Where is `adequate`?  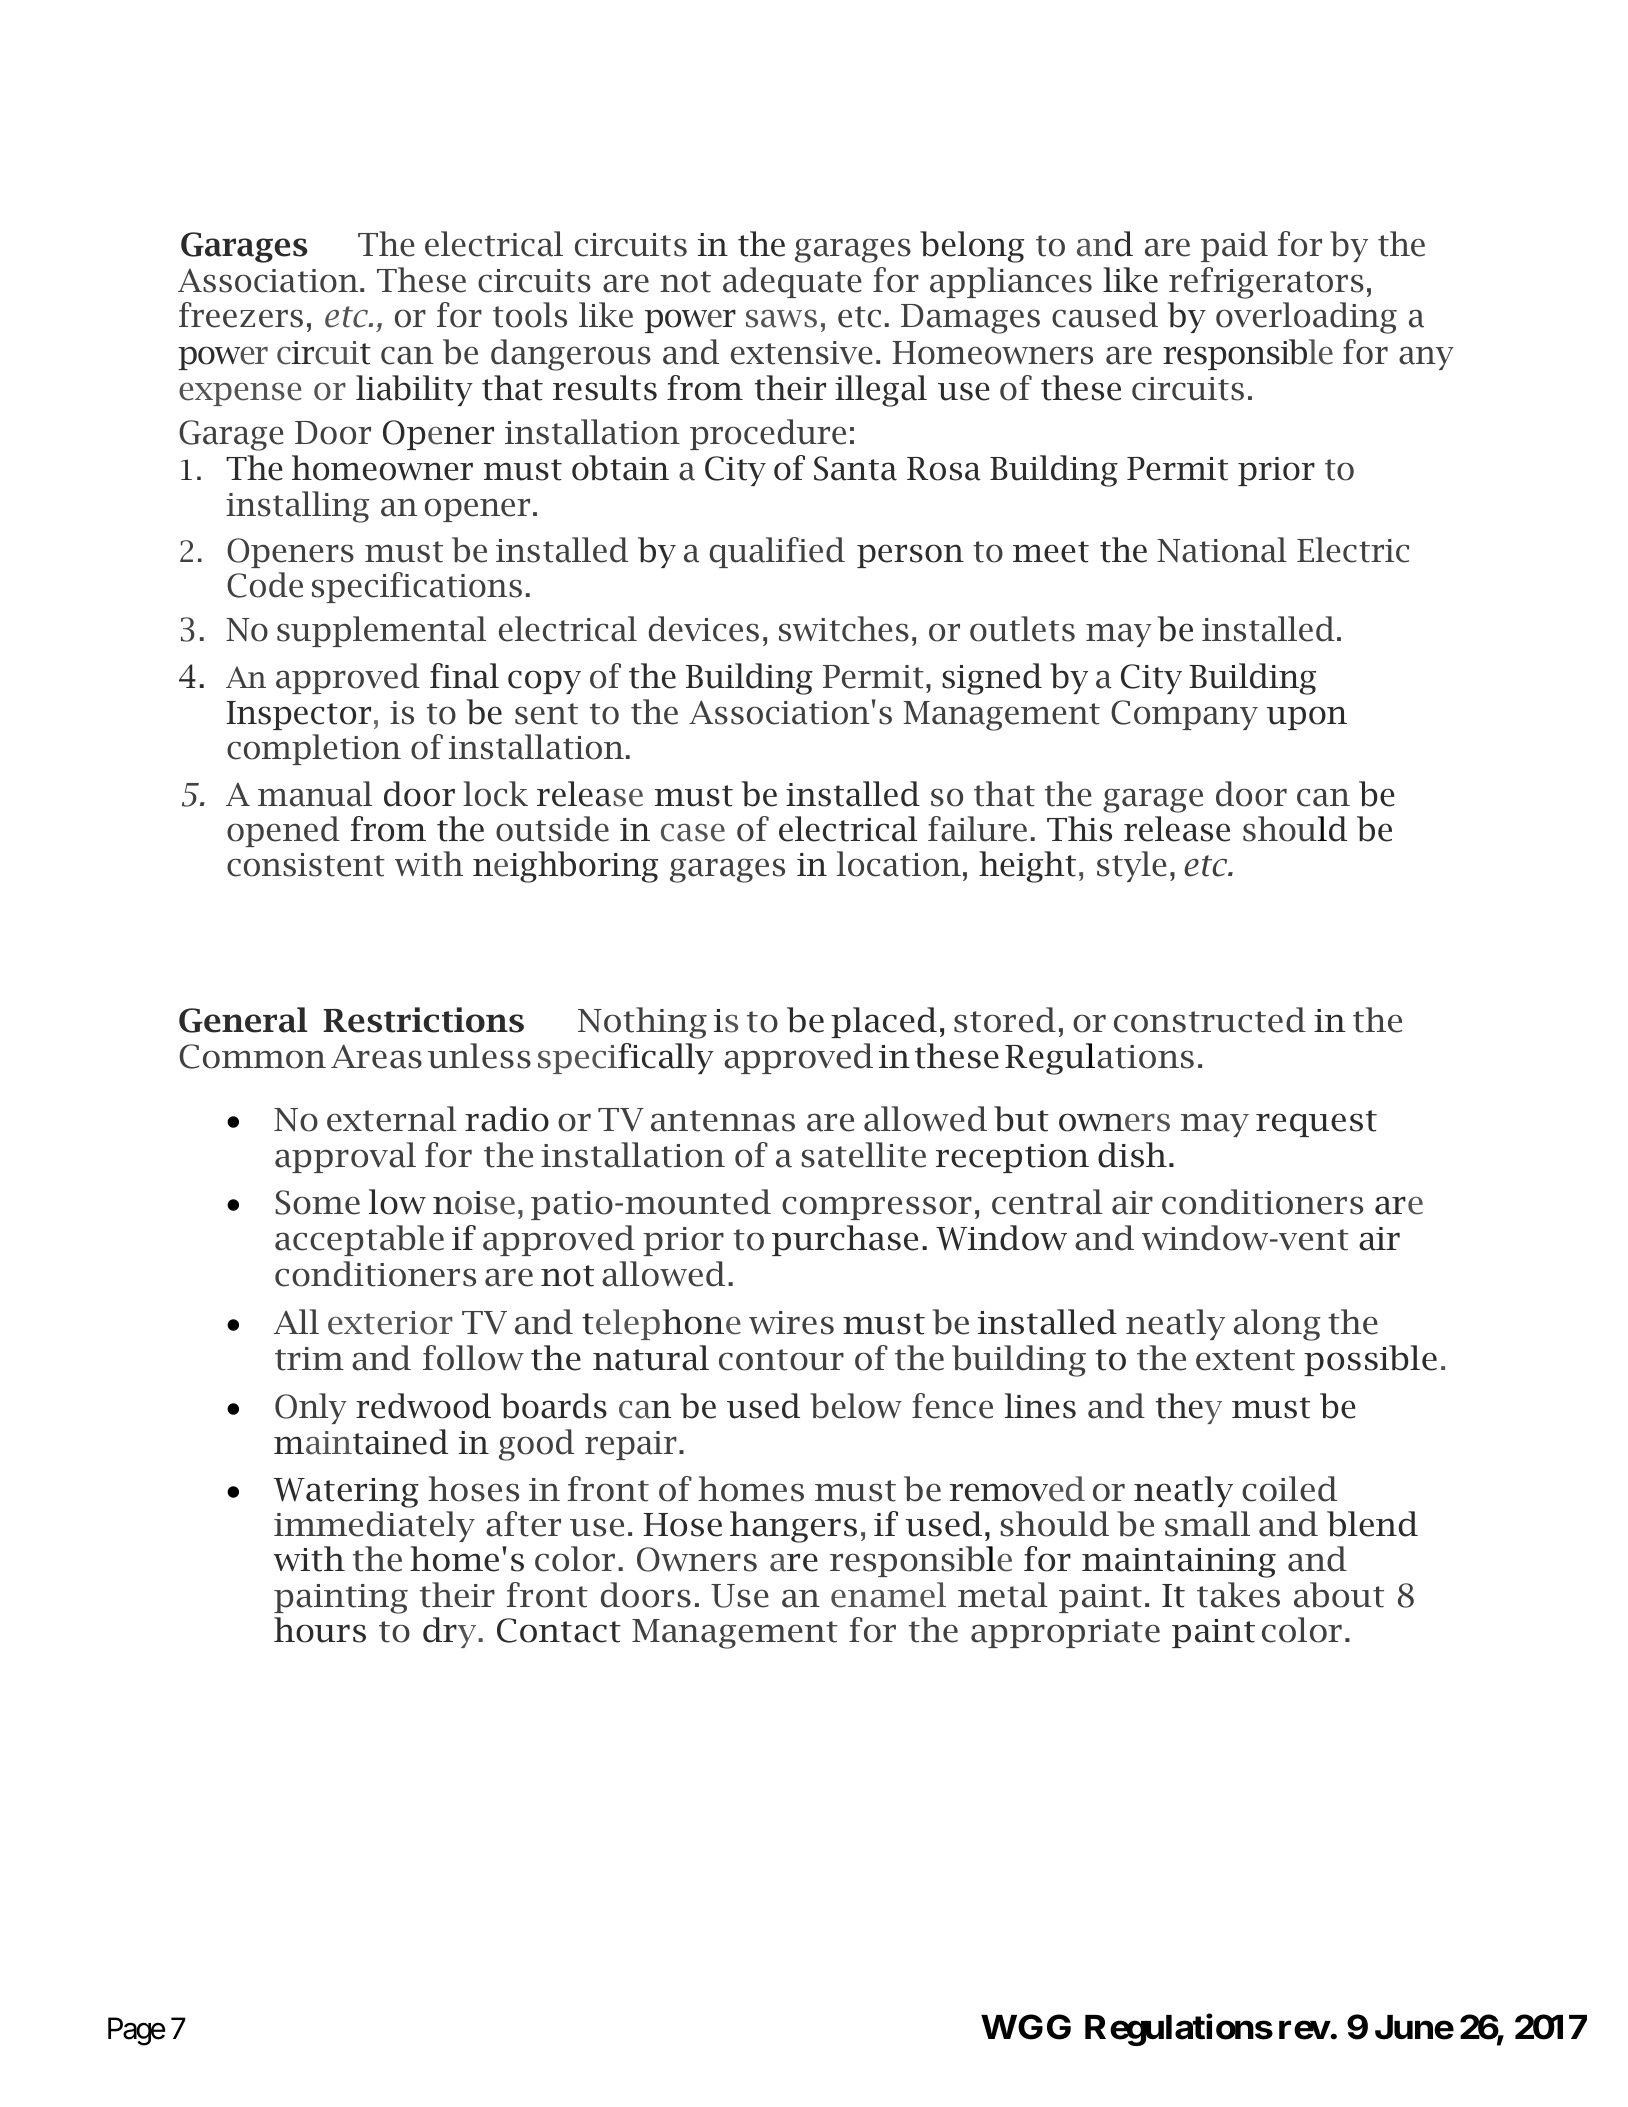 adequate is located at coordinates (792, 282).
